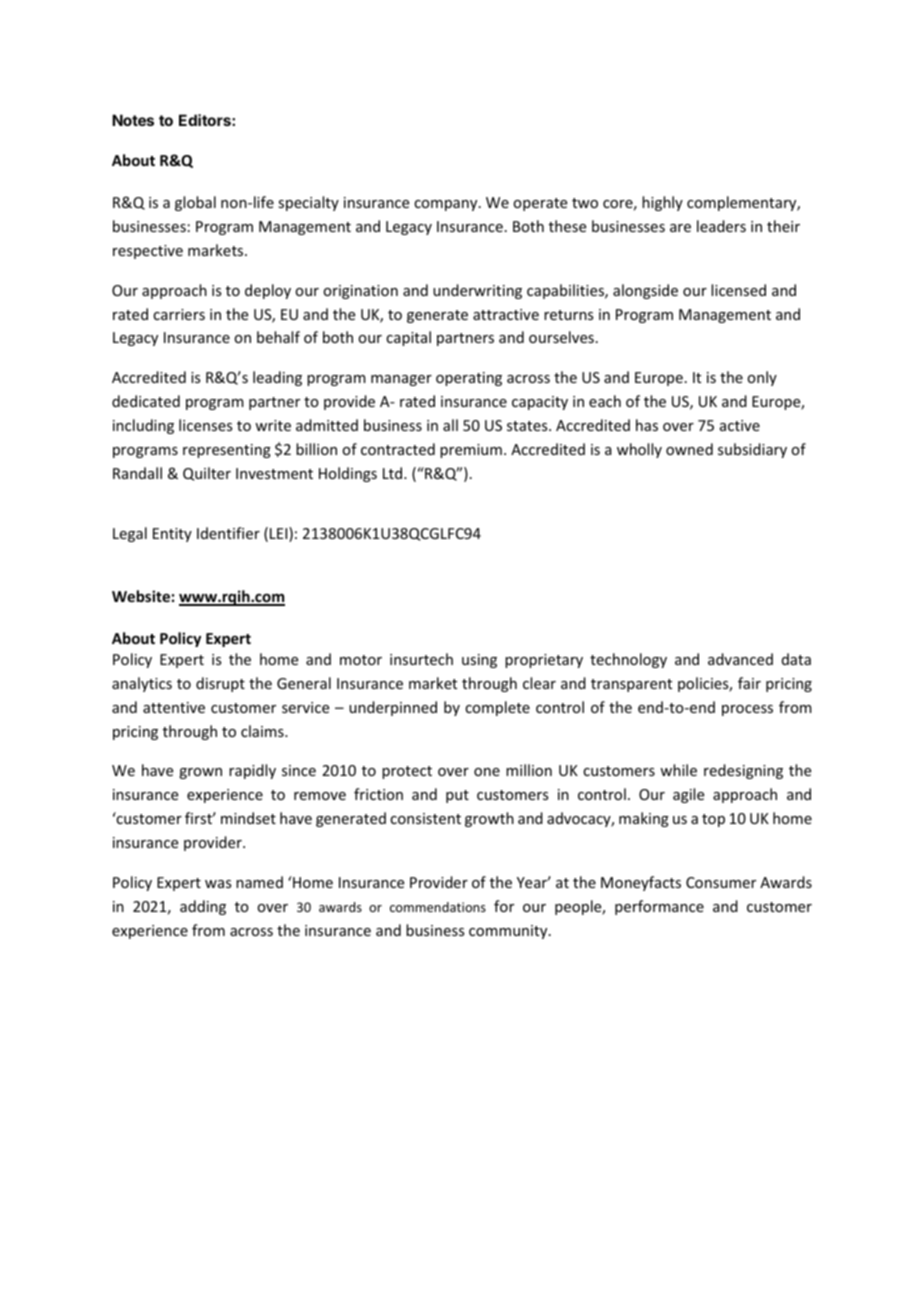  What do you see at coordinates (394, 473) in the document?
I see `Ltd` at bounding box center [394, 473].
